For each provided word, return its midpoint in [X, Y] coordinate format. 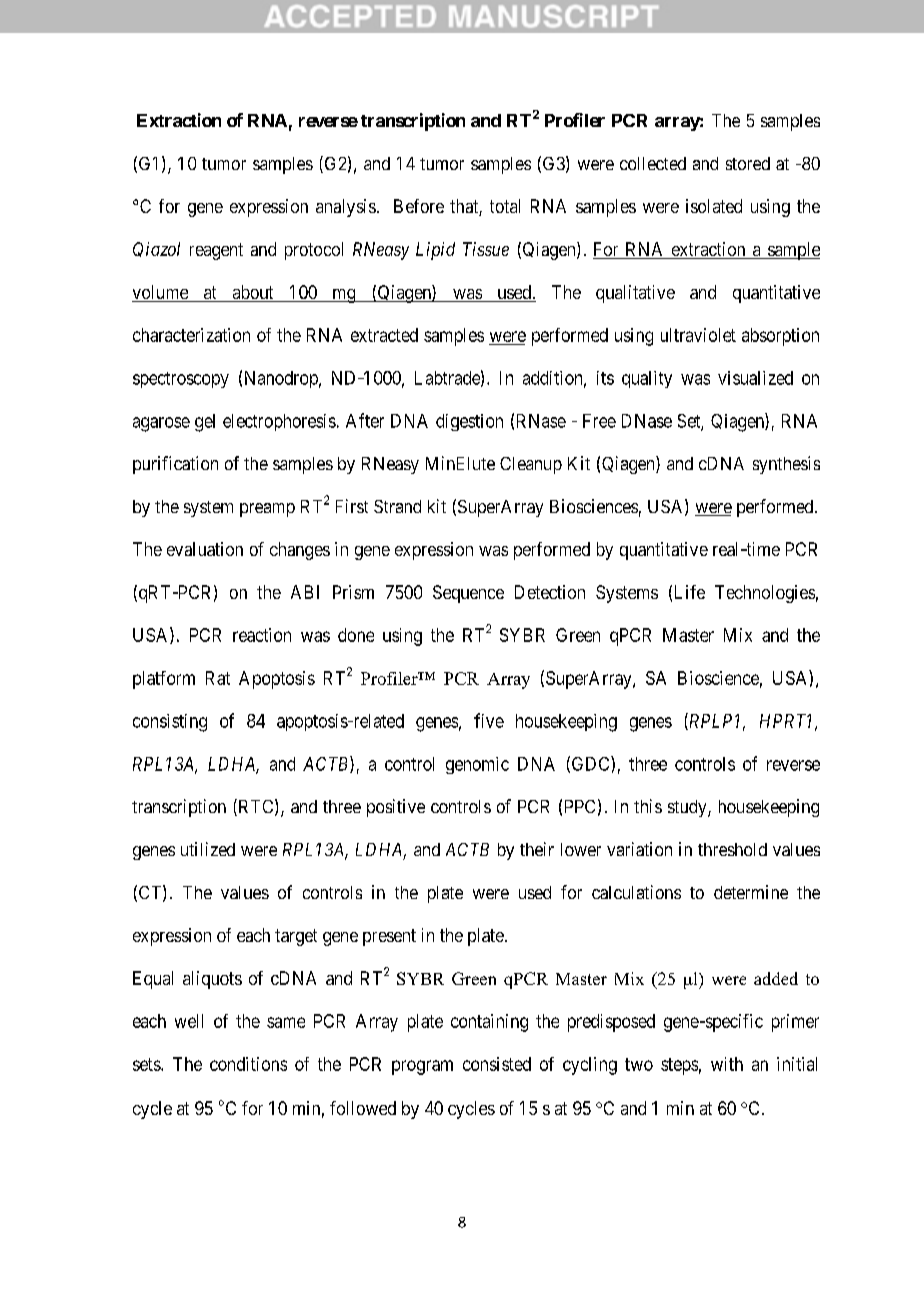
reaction [262, 635]
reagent [216, 251]
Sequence [468, 594]
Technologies [765, 594]
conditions [248, 1064]
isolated [714, 206]
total [505, 206]
